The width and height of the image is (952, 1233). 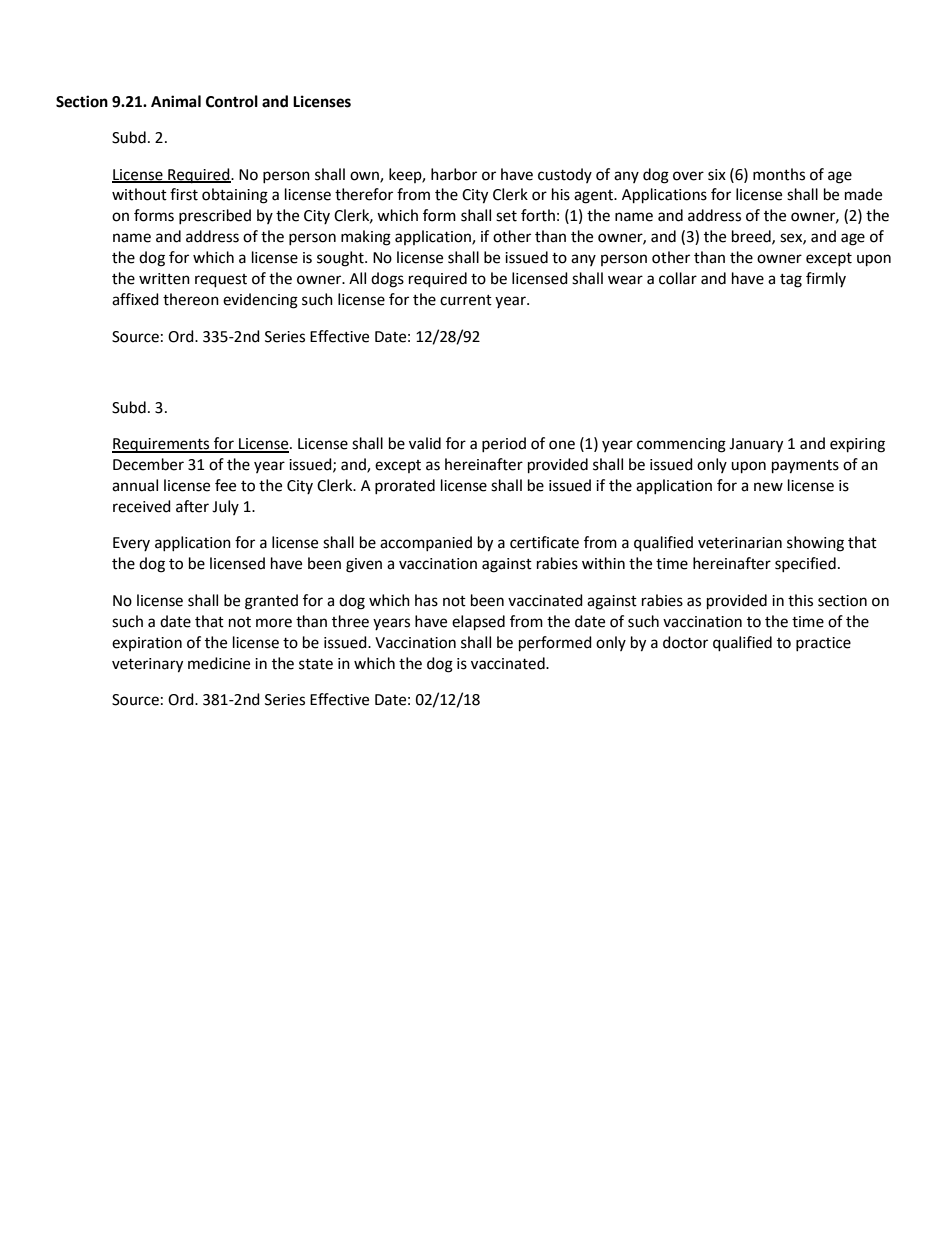 I want to click on January, so click(x=756, y=445).
